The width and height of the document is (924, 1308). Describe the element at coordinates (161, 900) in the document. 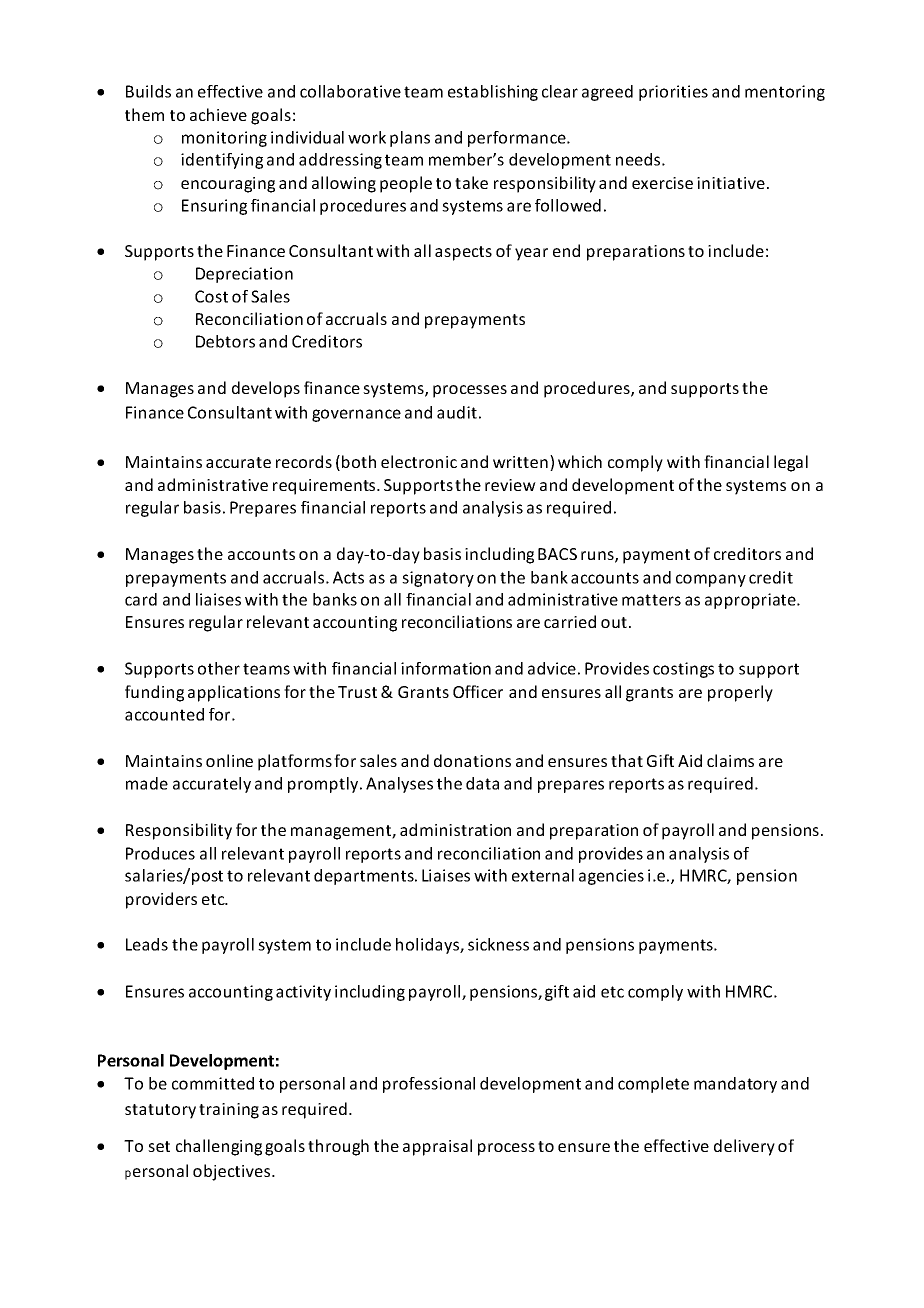

I see `providers` at that location.
